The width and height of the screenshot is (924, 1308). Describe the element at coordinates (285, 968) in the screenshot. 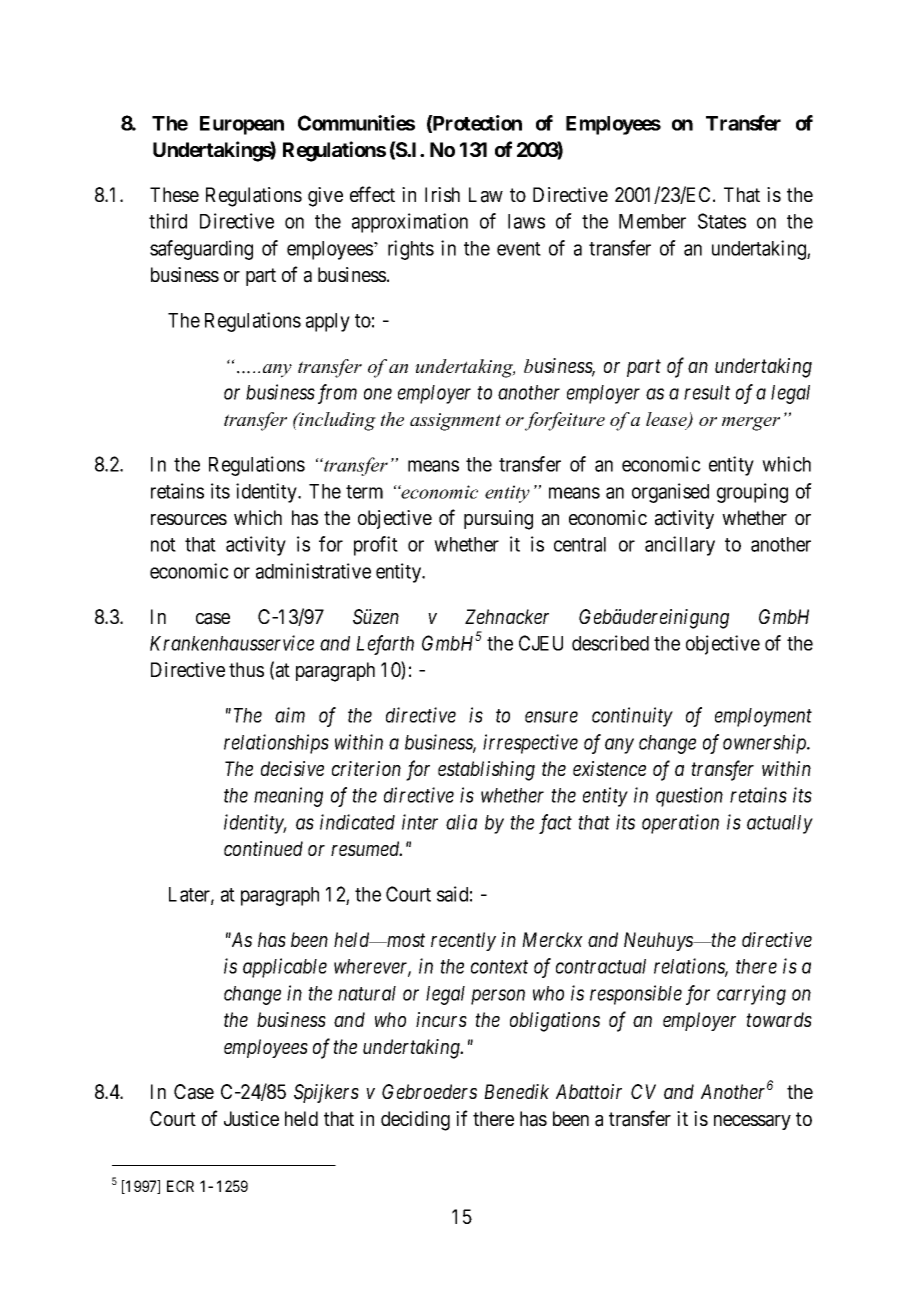

I see `applicable` at that location.
